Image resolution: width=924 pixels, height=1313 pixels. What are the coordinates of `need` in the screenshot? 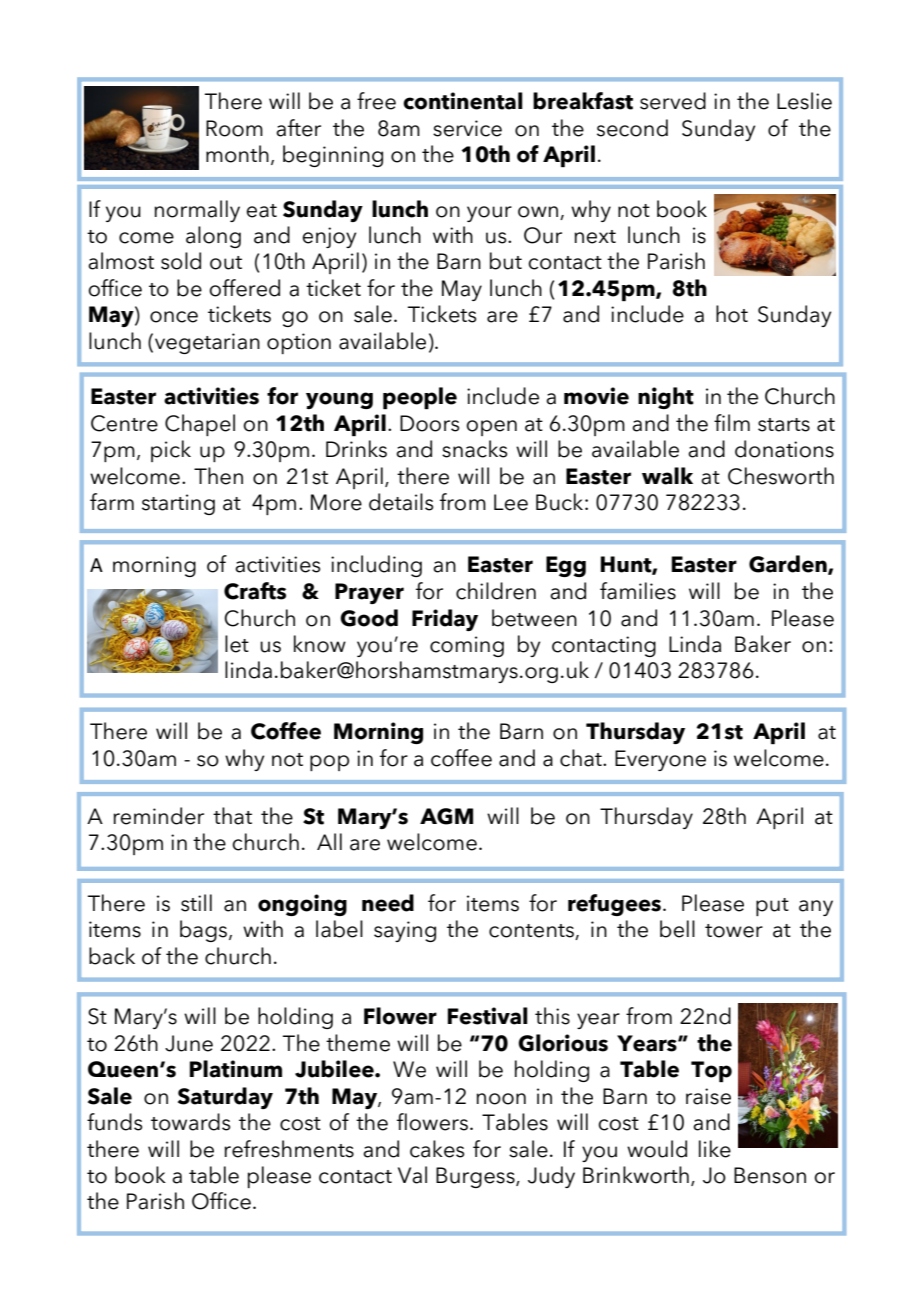 It's located at (388, 903).
